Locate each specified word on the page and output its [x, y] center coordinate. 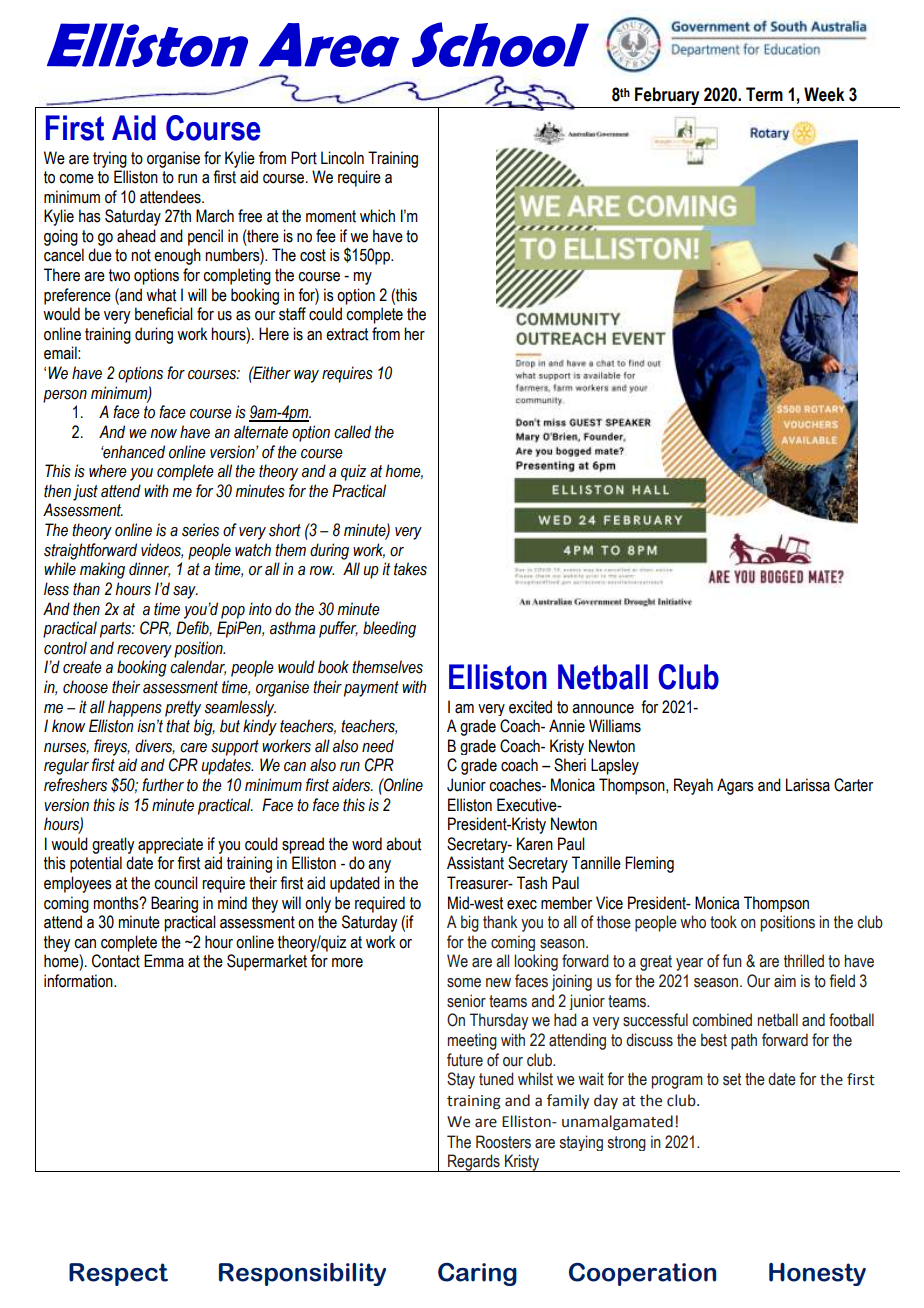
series [200, 530]
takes [410, 569]
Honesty [817, 1274]
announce [603, 709]
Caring [477, 1274]
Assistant [475, 863]
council [176, 883]
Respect [118, 1274]
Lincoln [342, 158]
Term [764, 94]
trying [110, 159]
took [723, 922]
